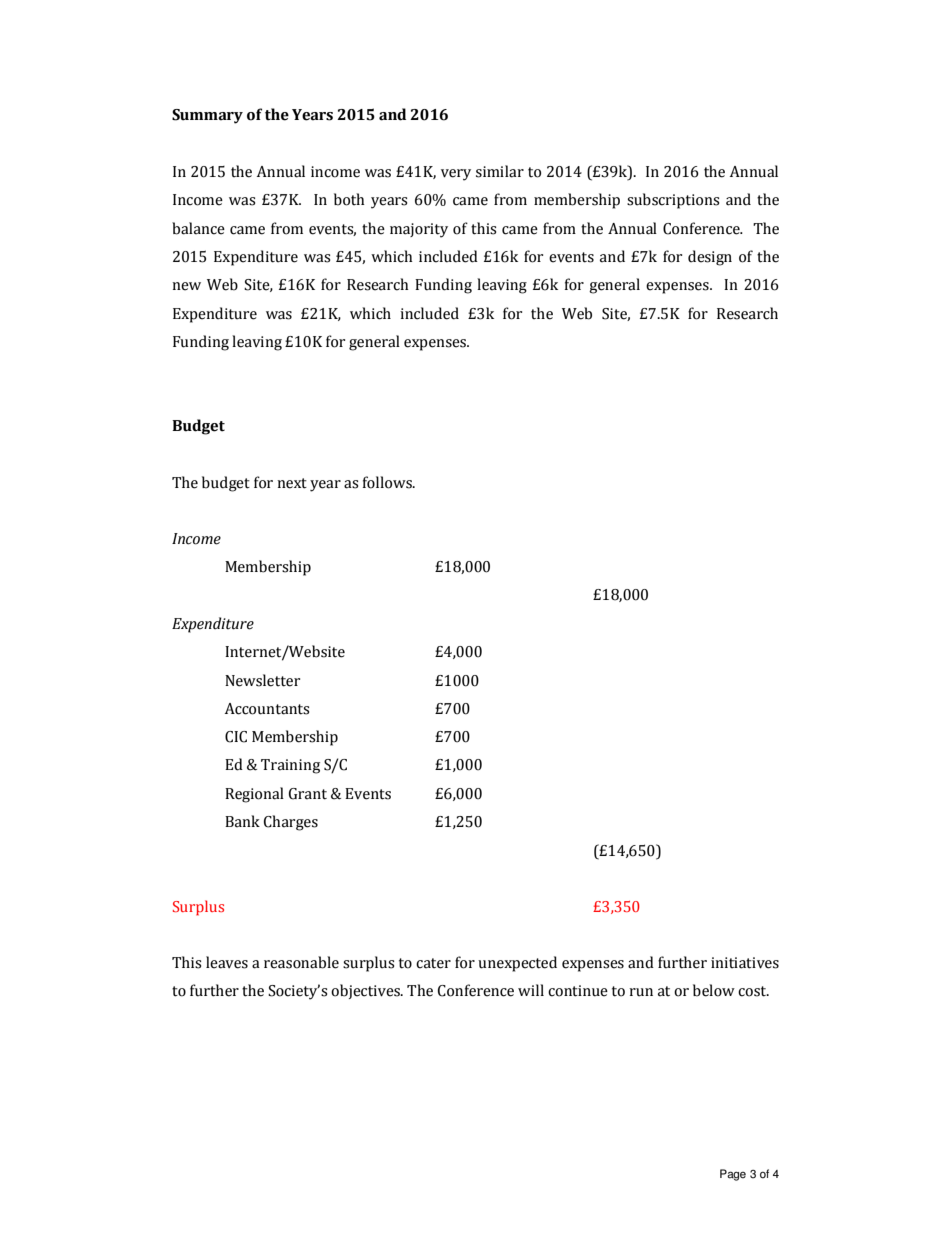 This image has height=1233, width=952. Describe the element at coordinates (262, 680) in the image. I see `Newsletter` at that location.
